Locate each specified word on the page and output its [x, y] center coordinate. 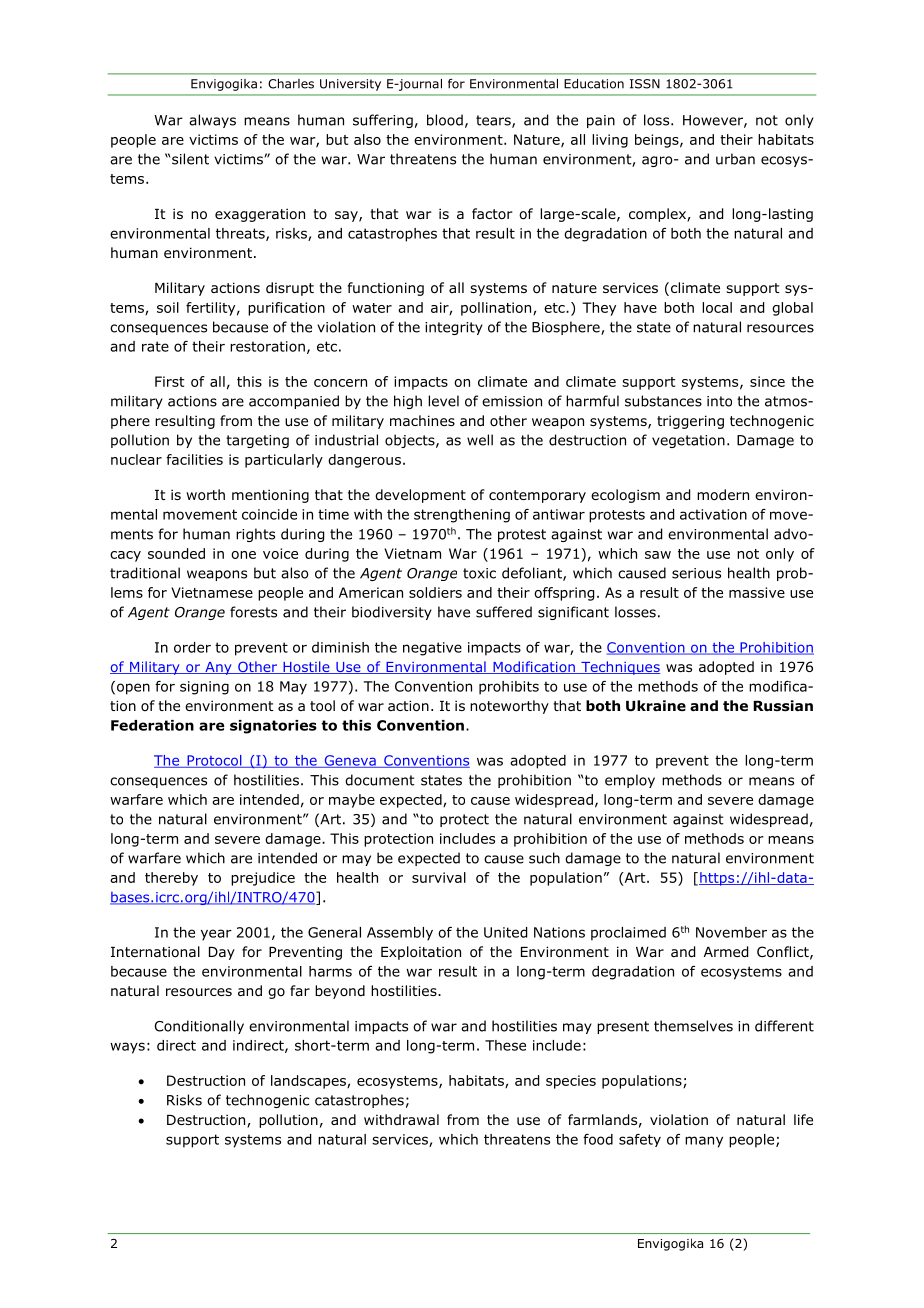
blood [445, 120]
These [505, 1045]
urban [735, 159]
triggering [690, 422]
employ [630, 781]
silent [190, 159]
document [380, 780]
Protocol [214, 761]
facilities [194, 459]
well [480, 440]
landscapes [309, 1082]
